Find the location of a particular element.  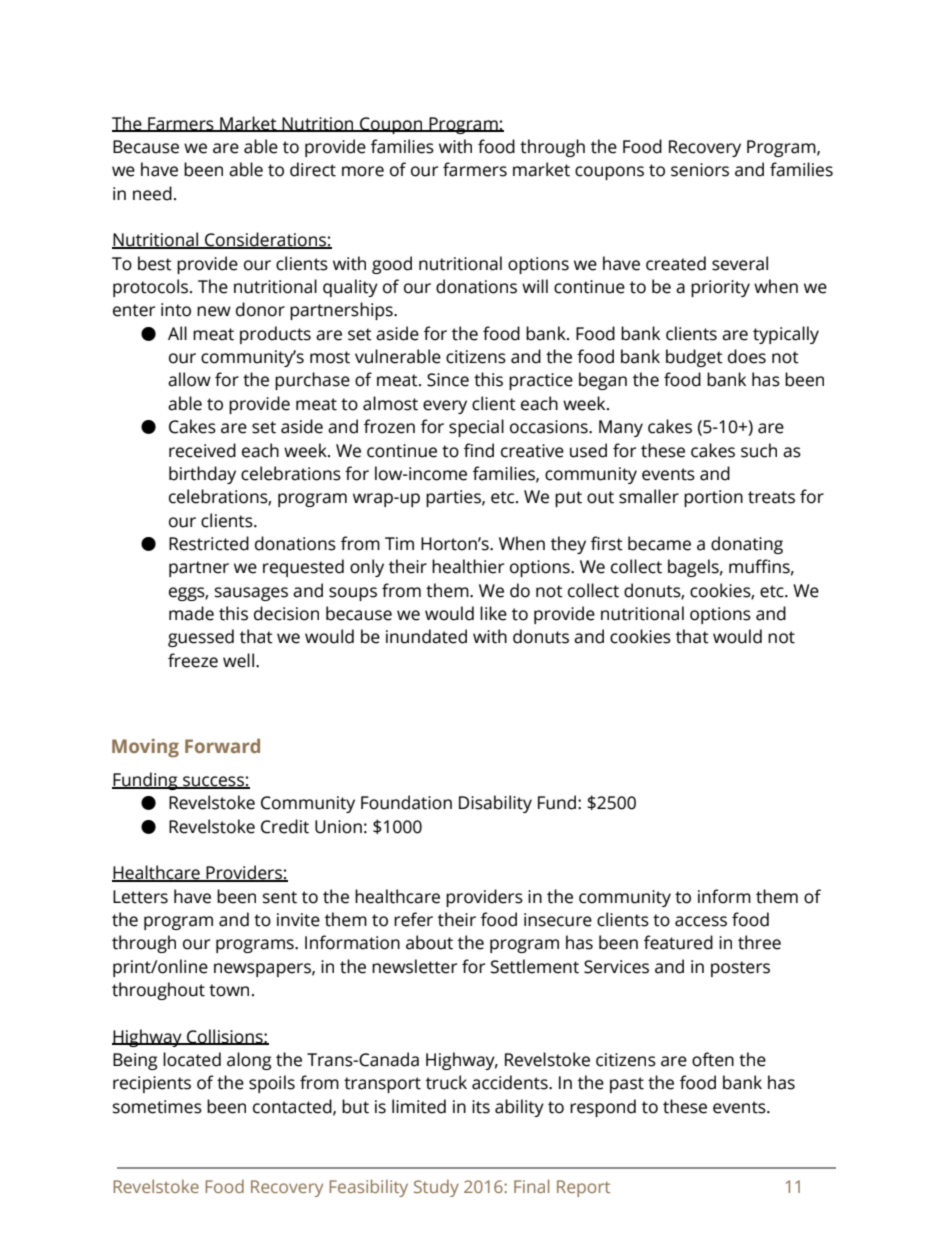

more is located at coordinates (363, 171).
